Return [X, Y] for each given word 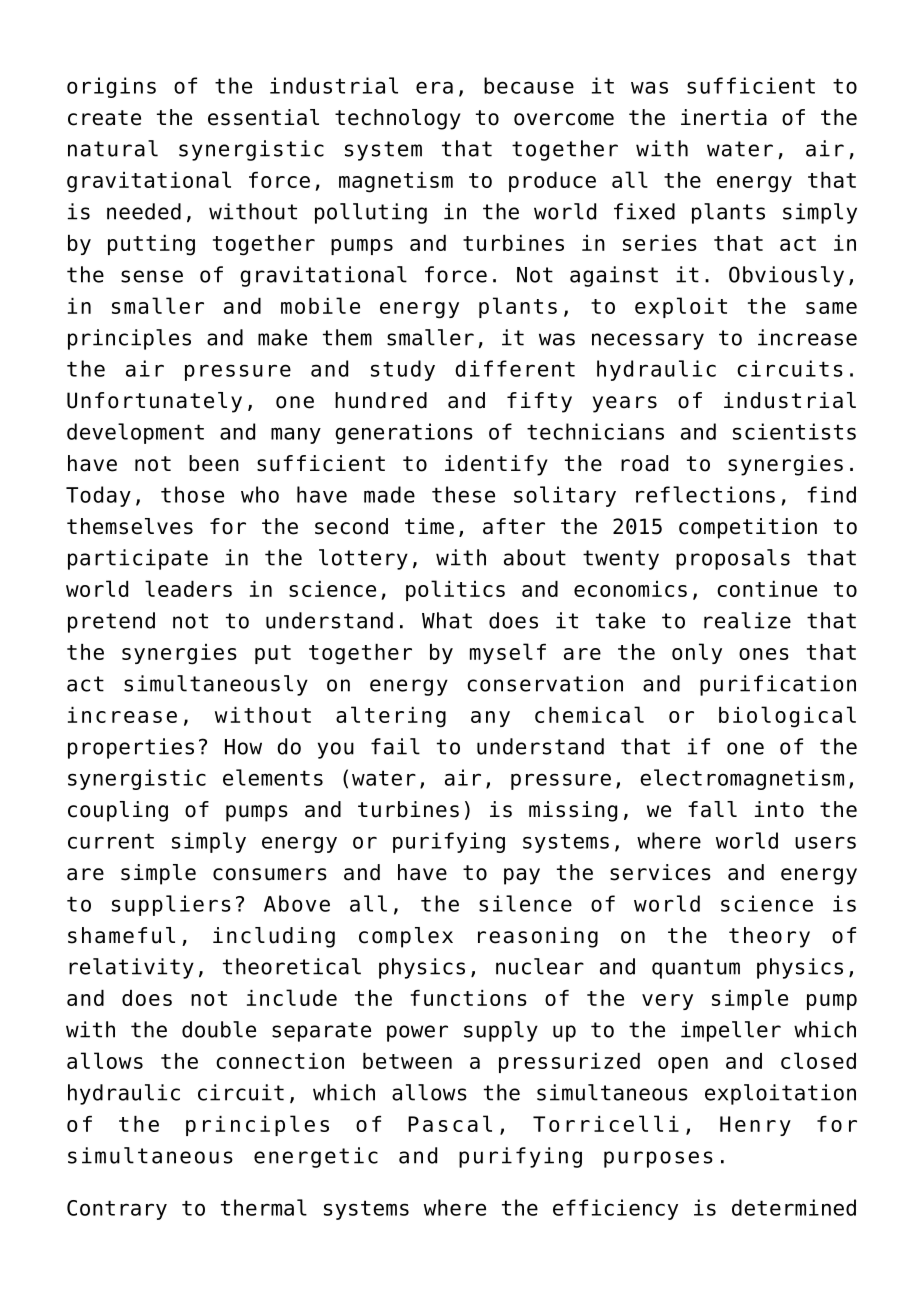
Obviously [786, 276]
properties [131, 748]
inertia [724, 117]
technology [398, 119]
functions [469, 998]
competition [748, 528]
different [515, 368]
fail [395, 746]
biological [787, 717]
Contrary [117, 1210]
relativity [131, 968]
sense [152, 276]
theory [769, 937]
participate [138, 559]
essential [263, 117]
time [429, 526]
